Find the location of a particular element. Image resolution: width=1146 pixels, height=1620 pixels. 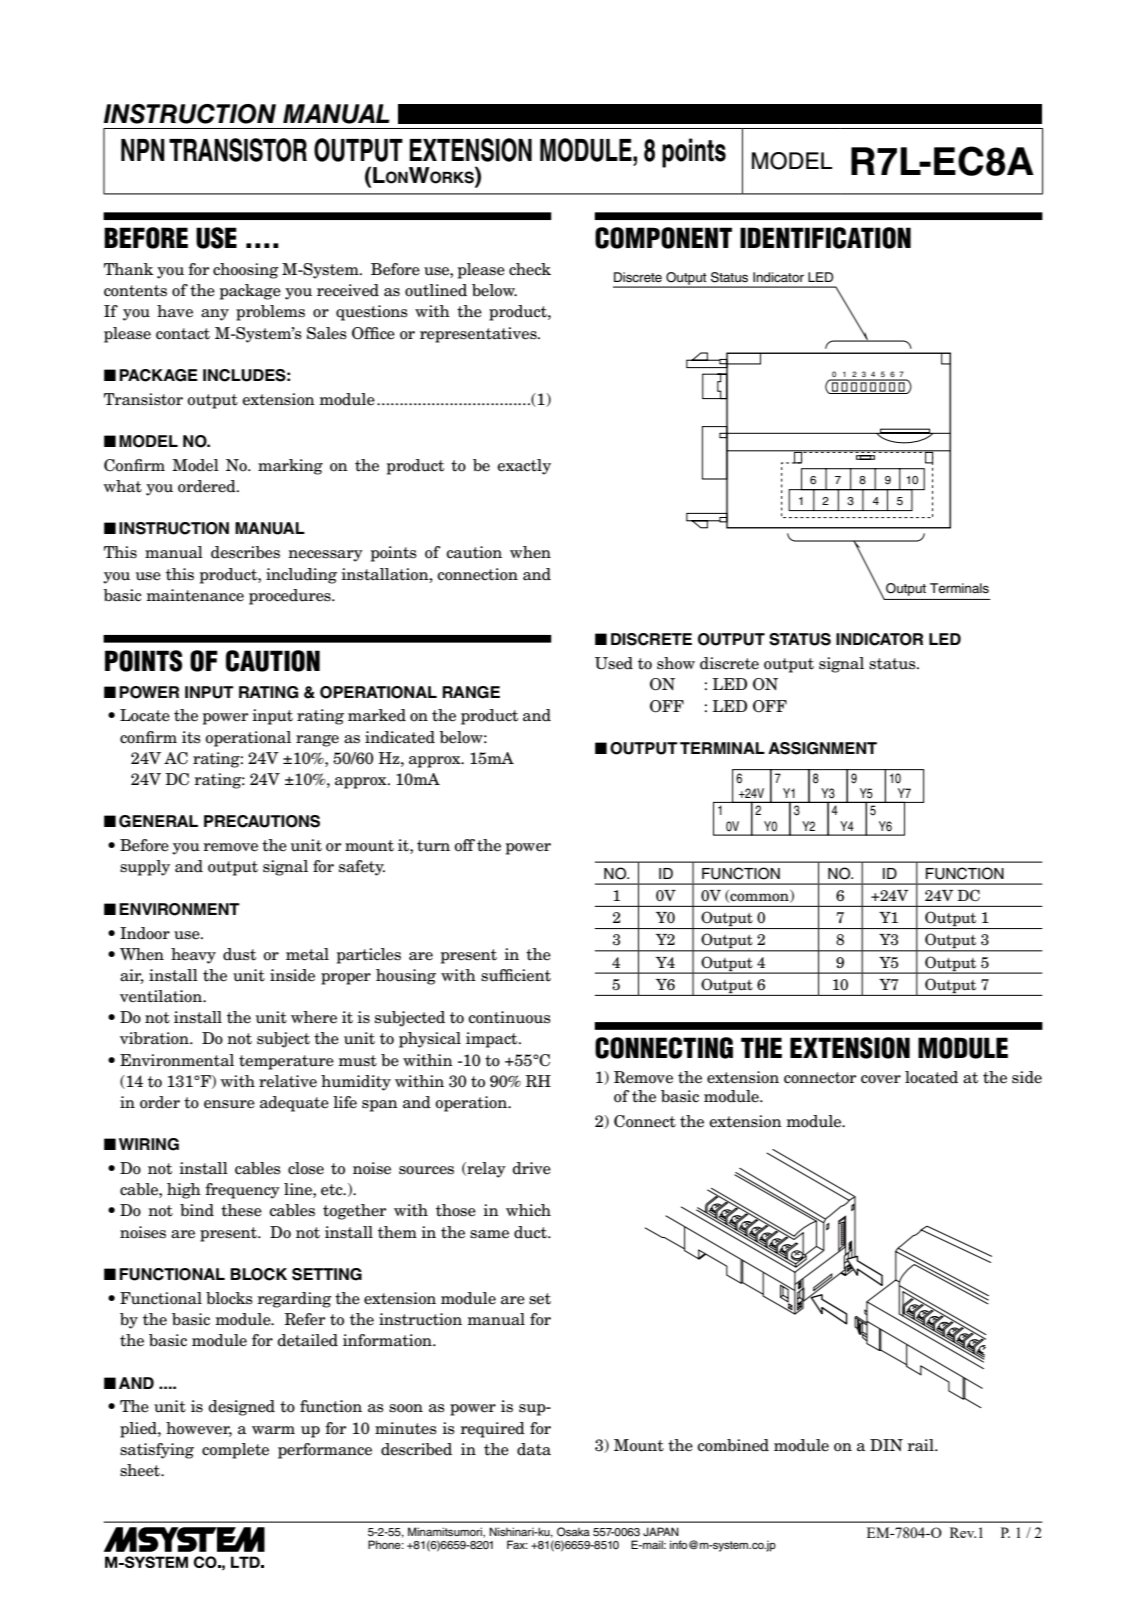

GENERAL is located at coordinates (158, 821).
